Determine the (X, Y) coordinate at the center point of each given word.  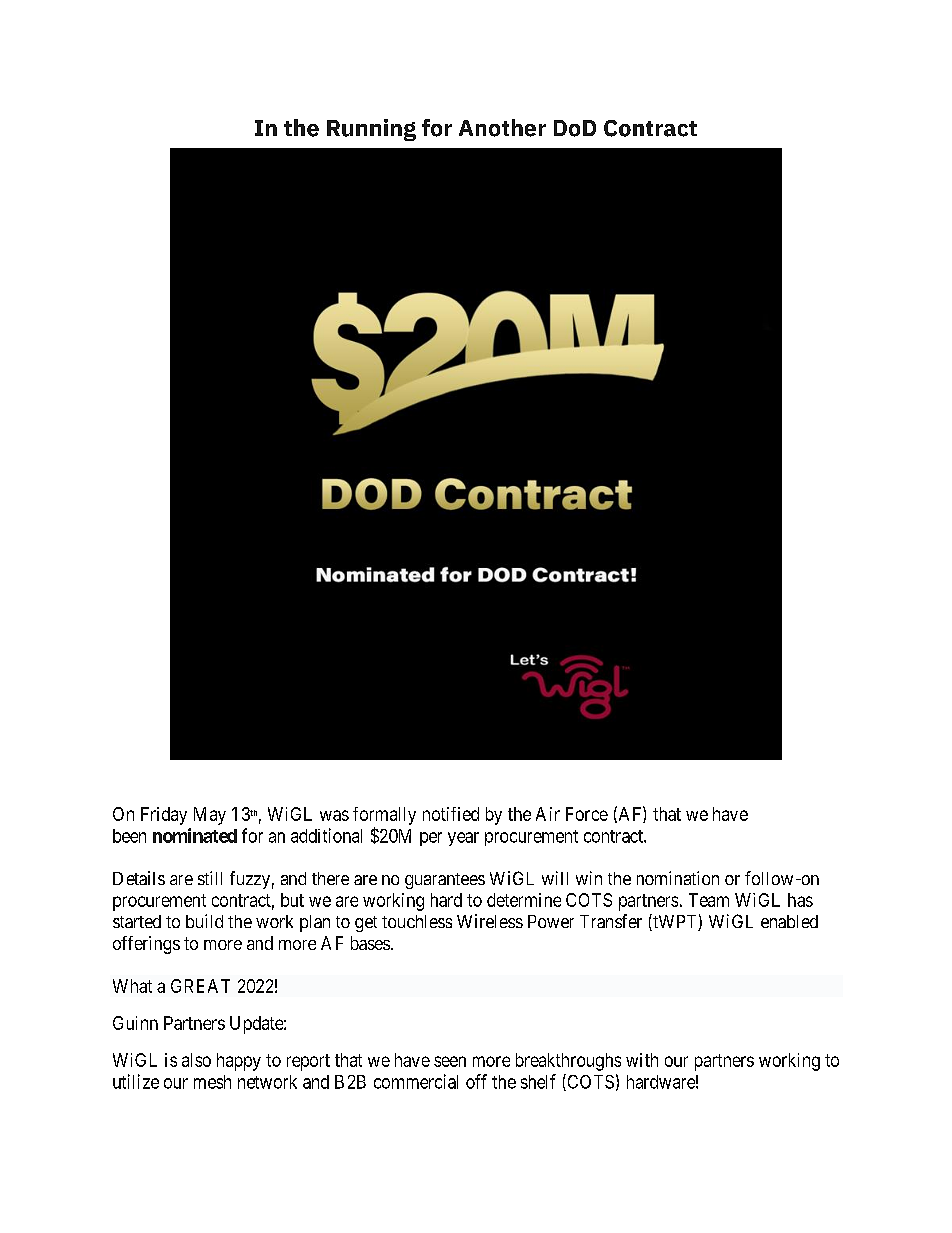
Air (548, 814)
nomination (678, 878)
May (210, 816)
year (463, 839)
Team (709, 900)
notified (451, 814)
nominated (195, 835)
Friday (164, 816)
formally (384, 816)
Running (371, 130)
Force (587, 814)
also (196, 1060)
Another (502, 128)
